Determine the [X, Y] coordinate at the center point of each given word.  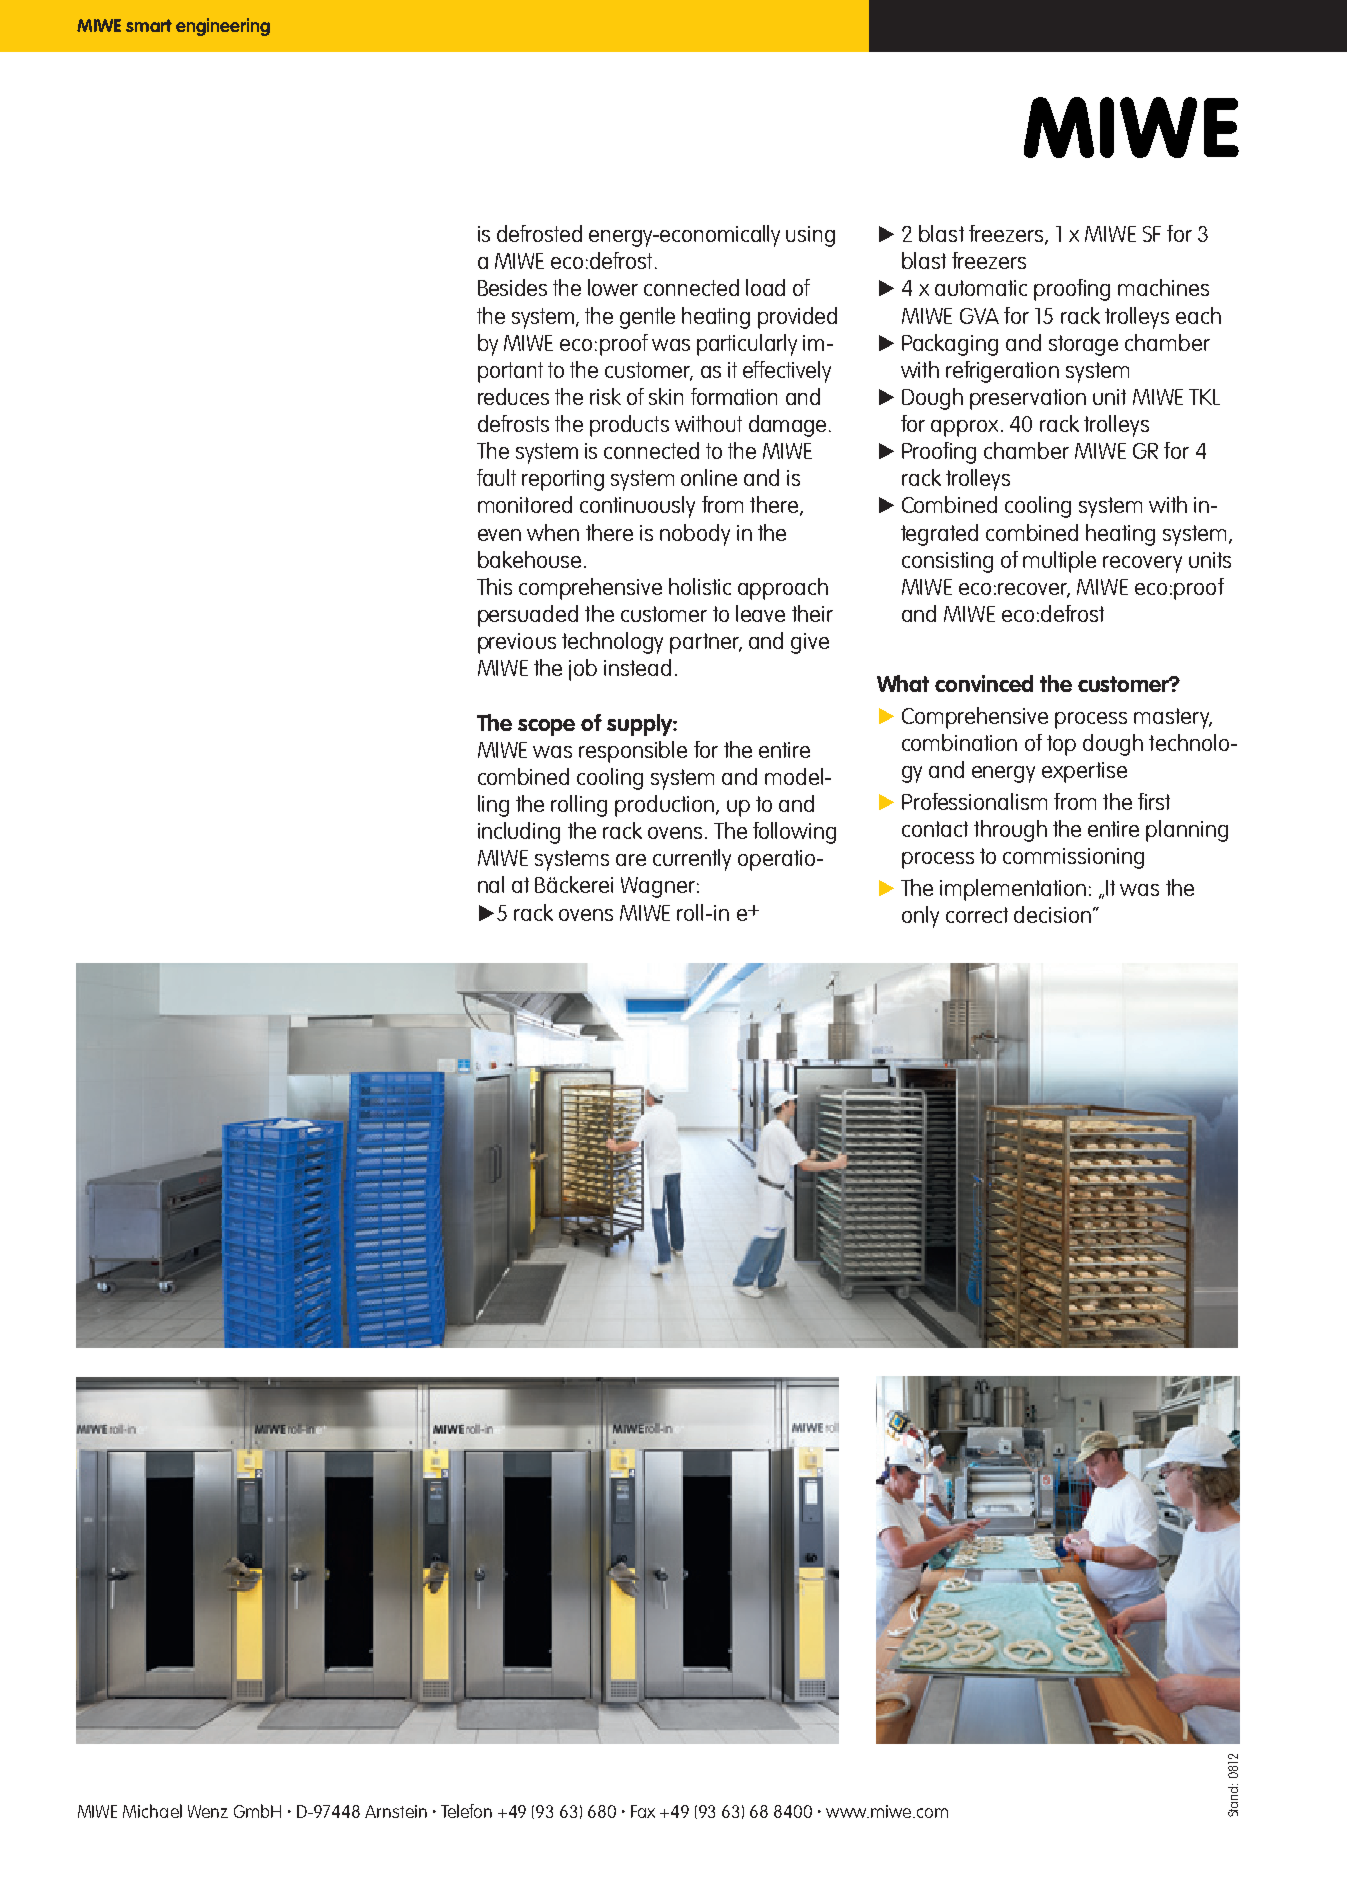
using [810, 236]
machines [1163, 287]
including [519, 833]
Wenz [208, 1811]
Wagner [658, 887]
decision [1052, 914]
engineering [223, 27]
